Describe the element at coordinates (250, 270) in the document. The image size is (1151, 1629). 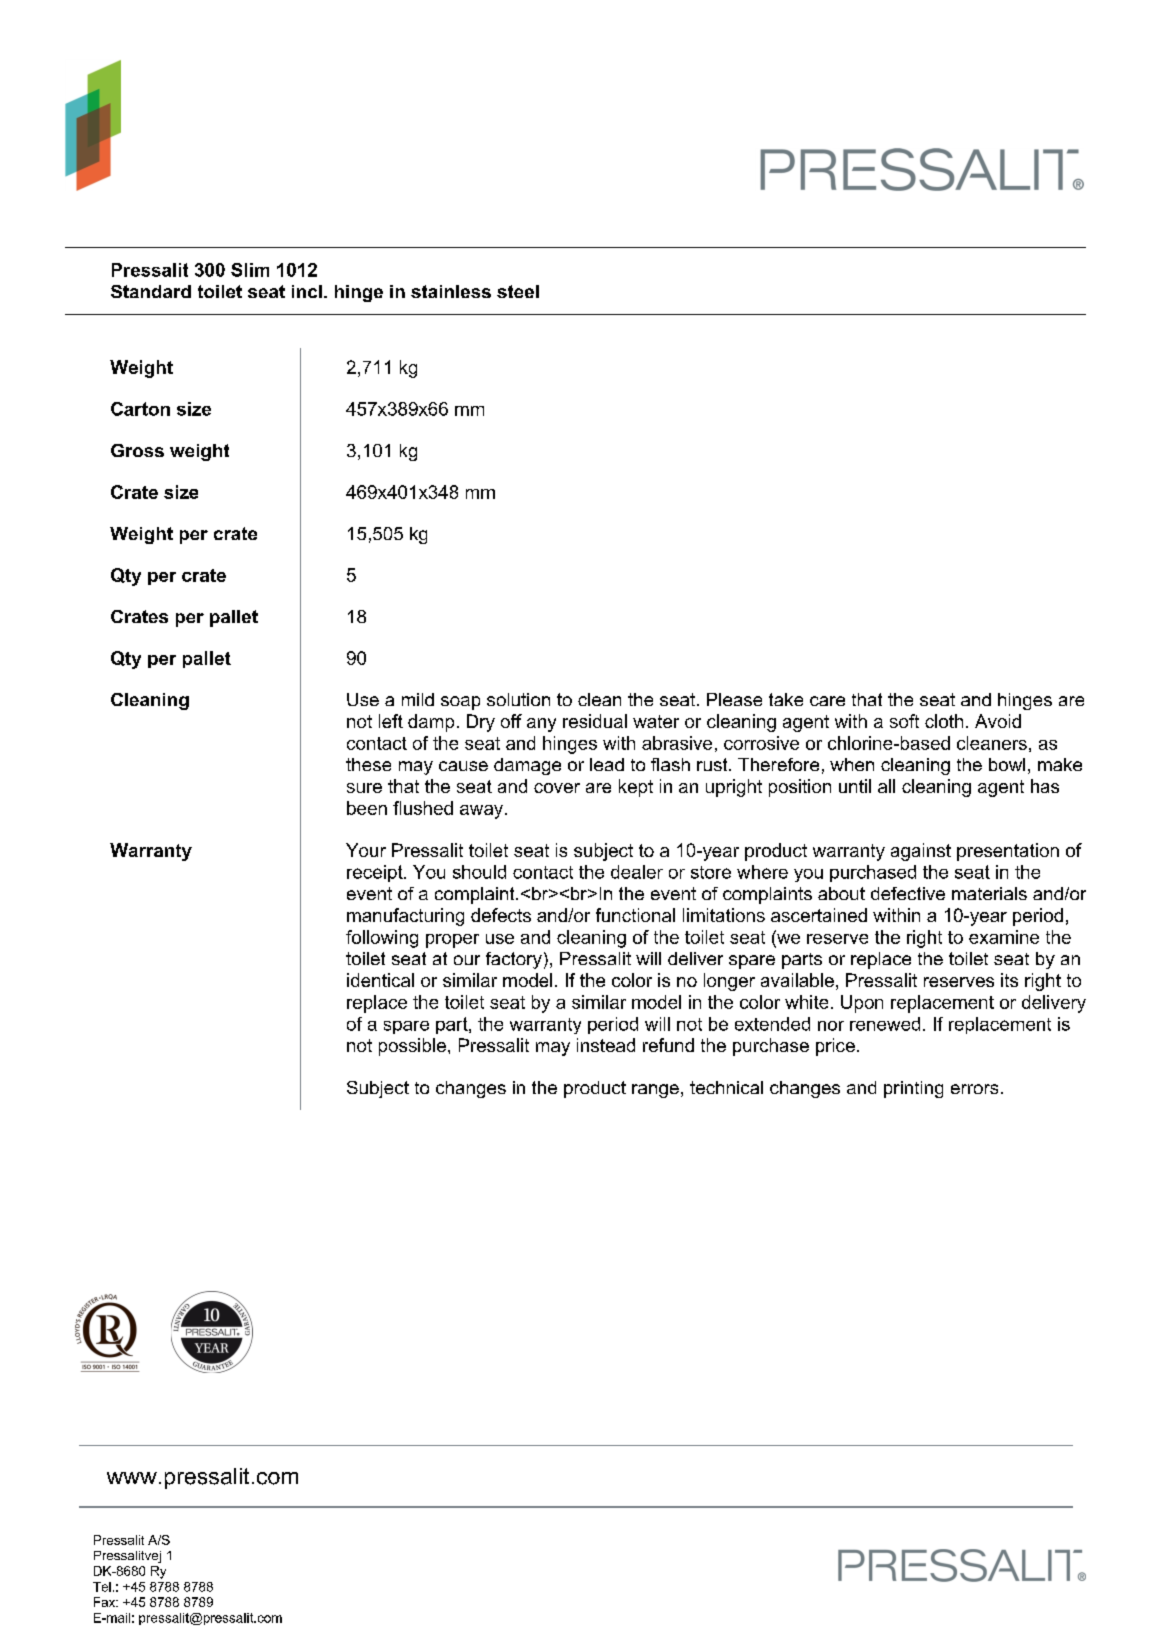
I see `Slim` at that location.
